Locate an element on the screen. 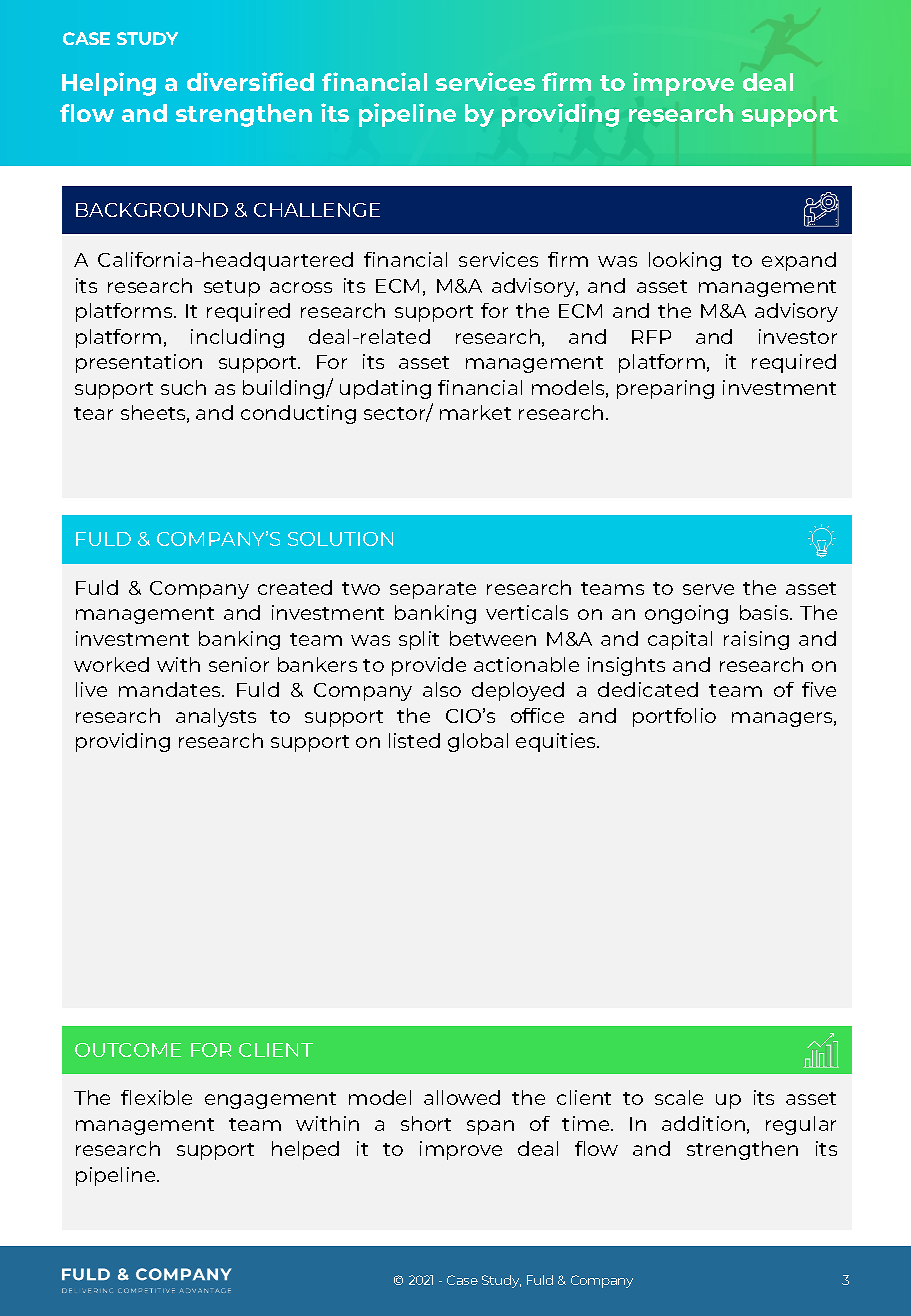  flexible is located at coordinates (156, 1097).
